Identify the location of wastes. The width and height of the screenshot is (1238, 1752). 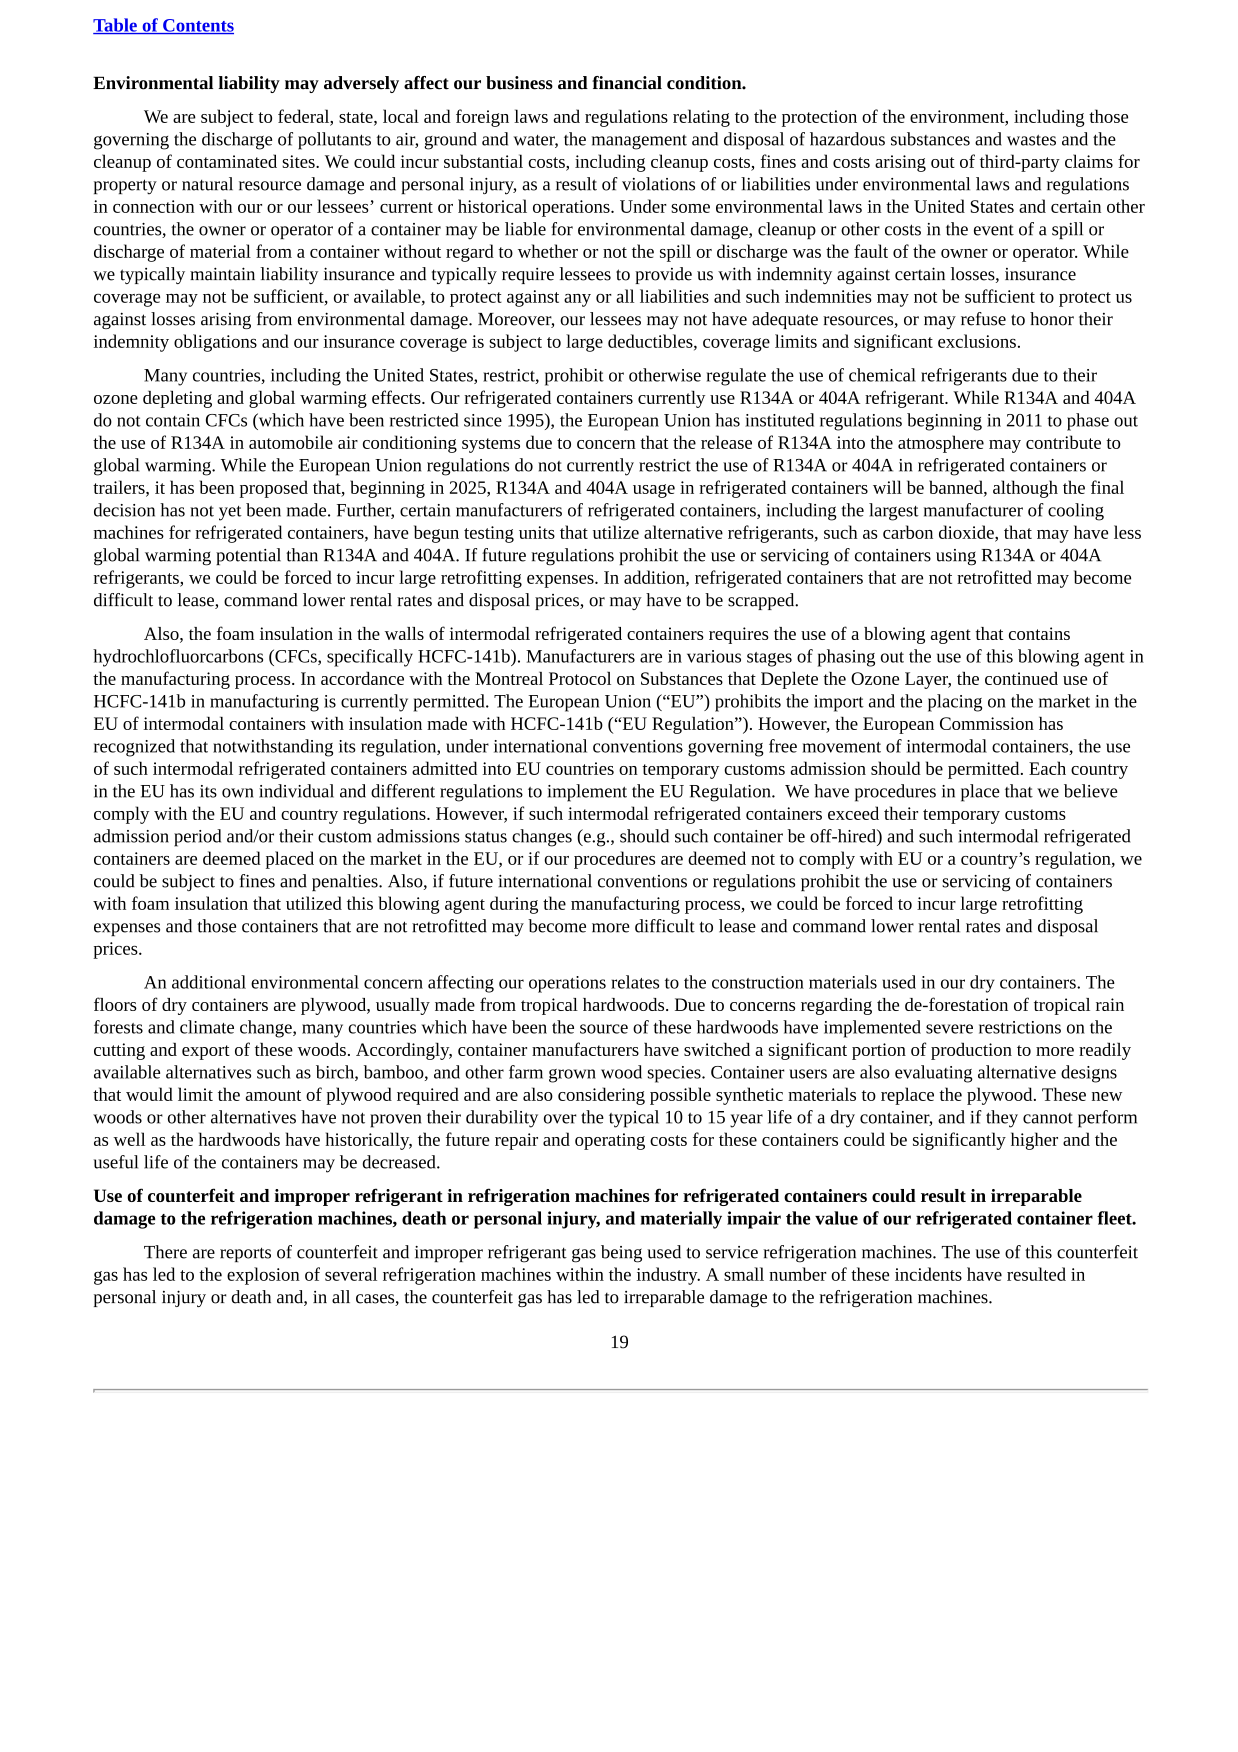
(1031, 140).
